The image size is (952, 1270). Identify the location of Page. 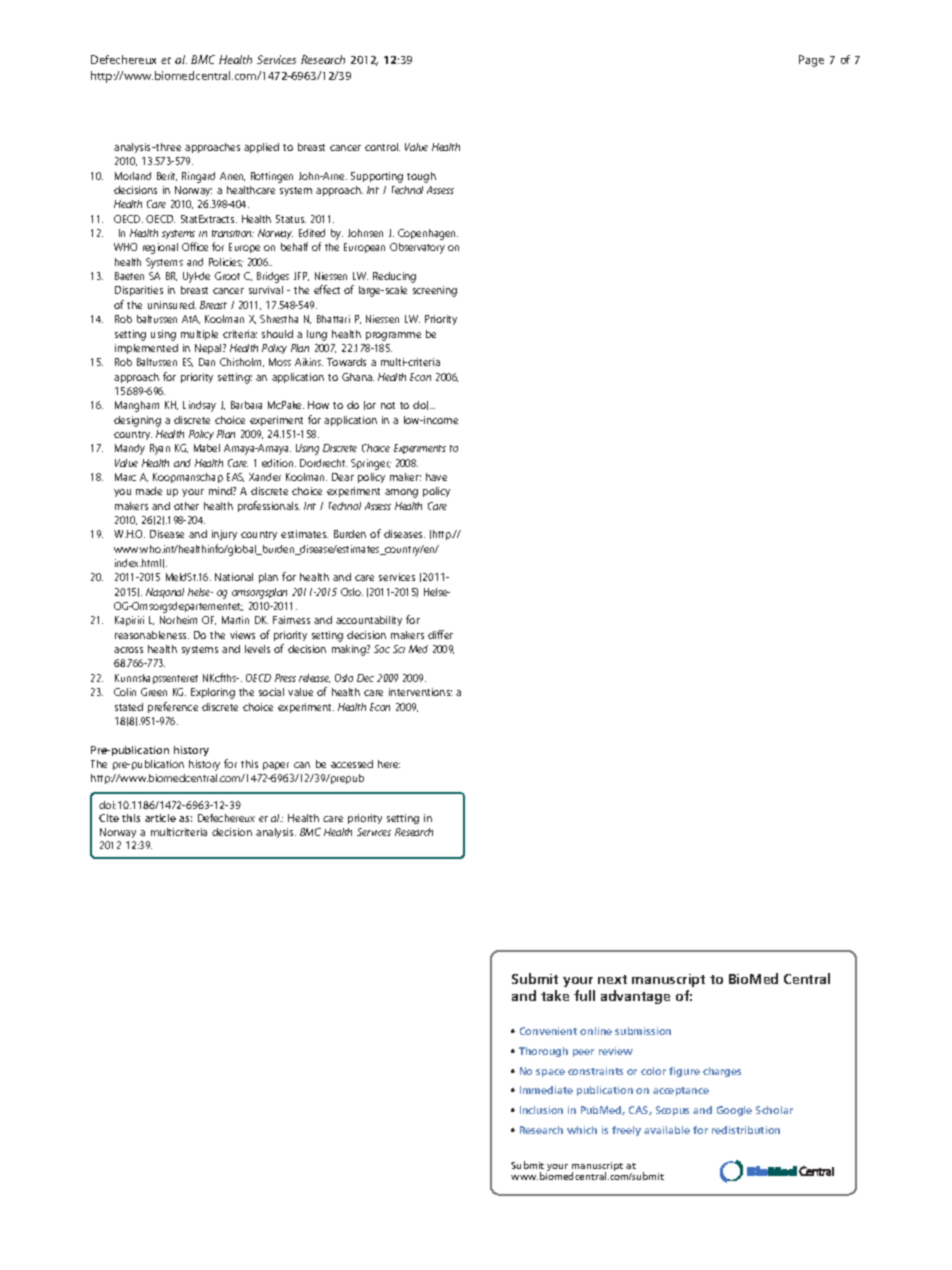
(811, 61).
